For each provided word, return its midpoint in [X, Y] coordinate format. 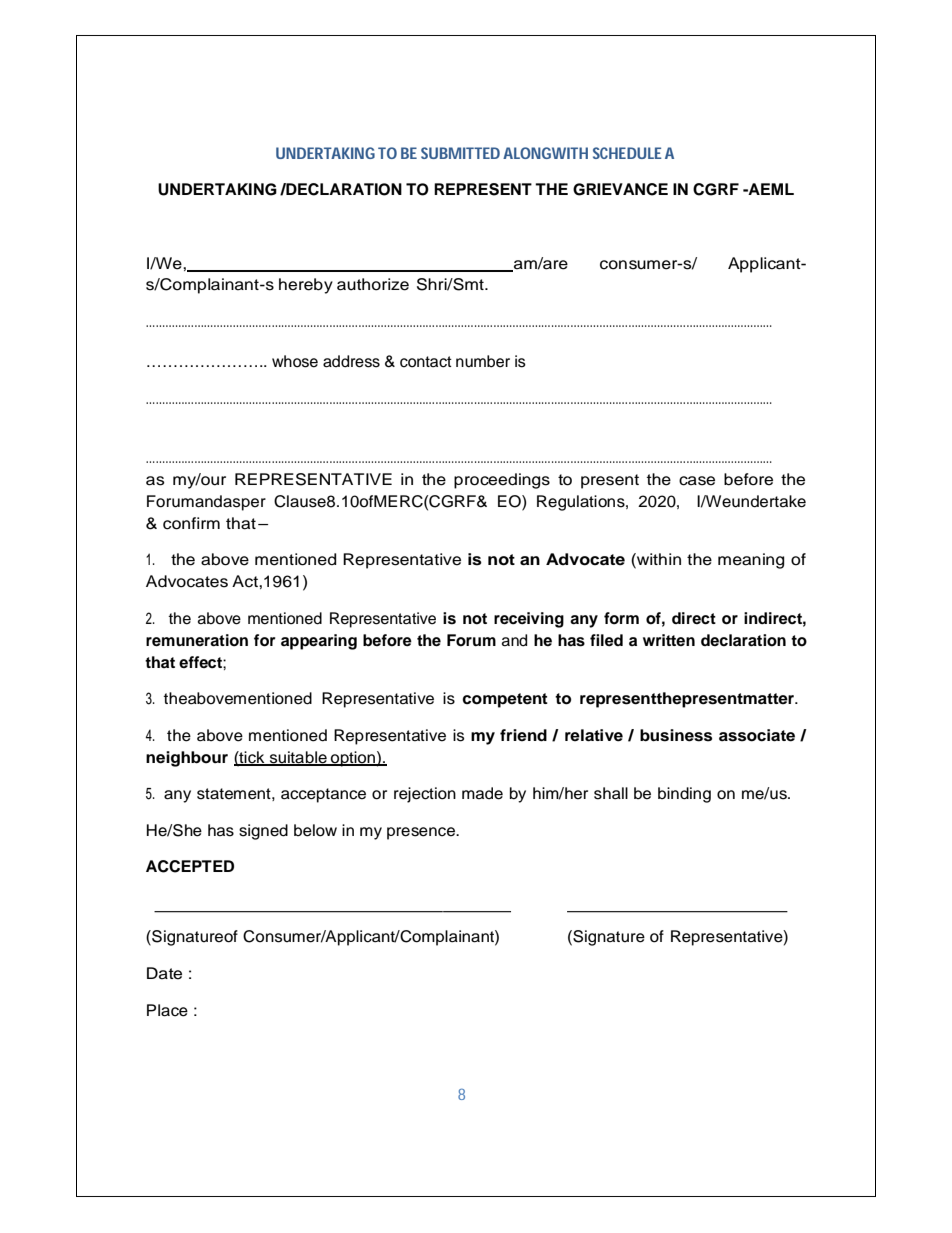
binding [684, 795]
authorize [373, 284]
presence [422, 833]
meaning [751, 561]
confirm [191, 523]
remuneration [197, 640]
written [669, 640]
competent [505, 700]
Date [164, 973]
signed [263, 832]
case [697, 481]
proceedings [502, 481]
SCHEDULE [627, 153]
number [483, 361]
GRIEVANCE [620, 189]
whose [295, 361]
